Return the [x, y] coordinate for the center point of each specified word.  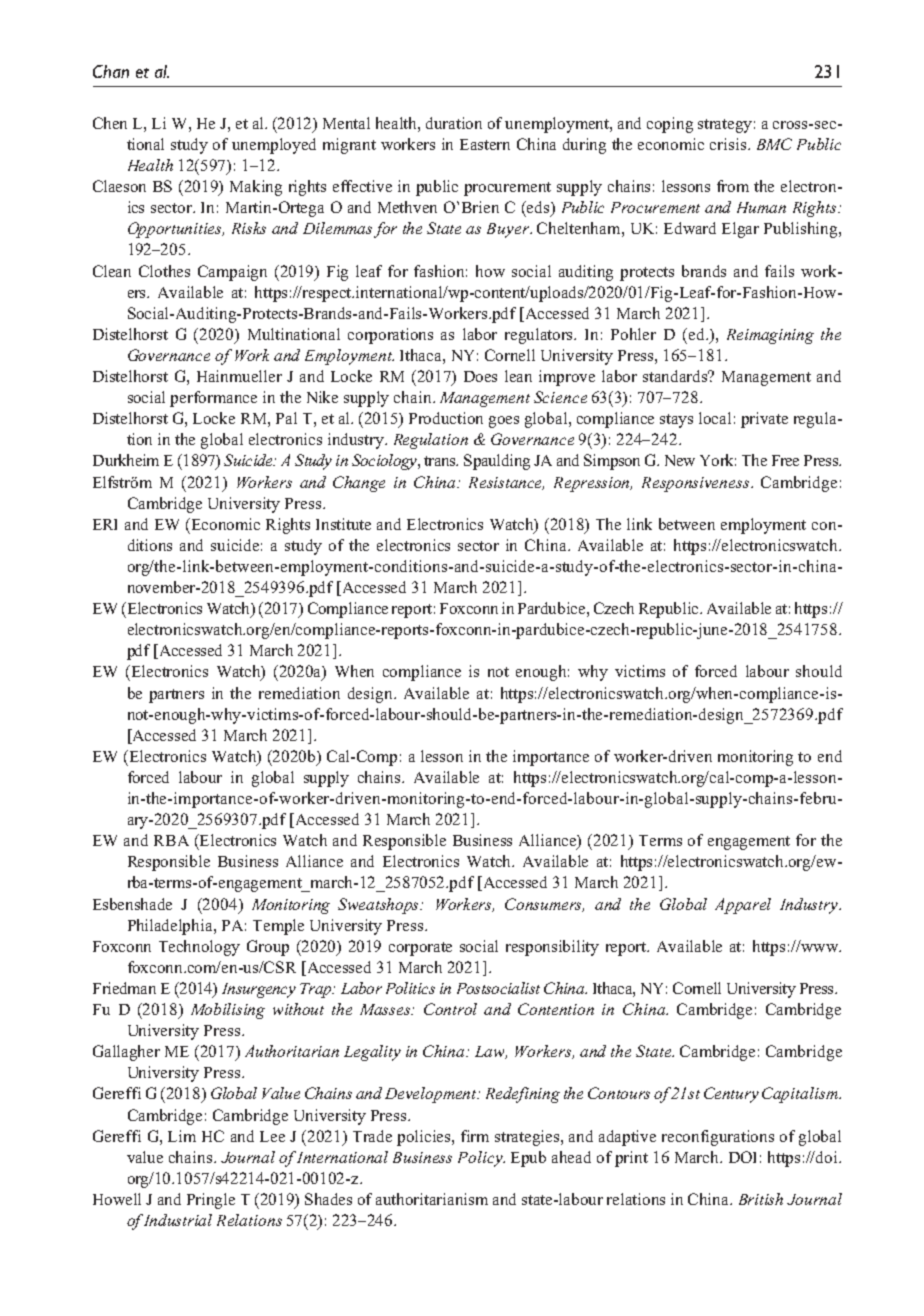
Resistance [506, 483]
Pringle [211, 1201]
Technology [199, 948]
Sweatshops [380, 906]
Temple [278, 927]
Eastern [485, 144]
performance [213, 399]
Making [256, 188]
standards [676, 376]
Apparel [743, 906]
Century [731, 1095]
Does [480, 376]
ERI [105, 524]
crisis [729, 144]
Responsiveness [697, 484]
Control [450, 1009]
